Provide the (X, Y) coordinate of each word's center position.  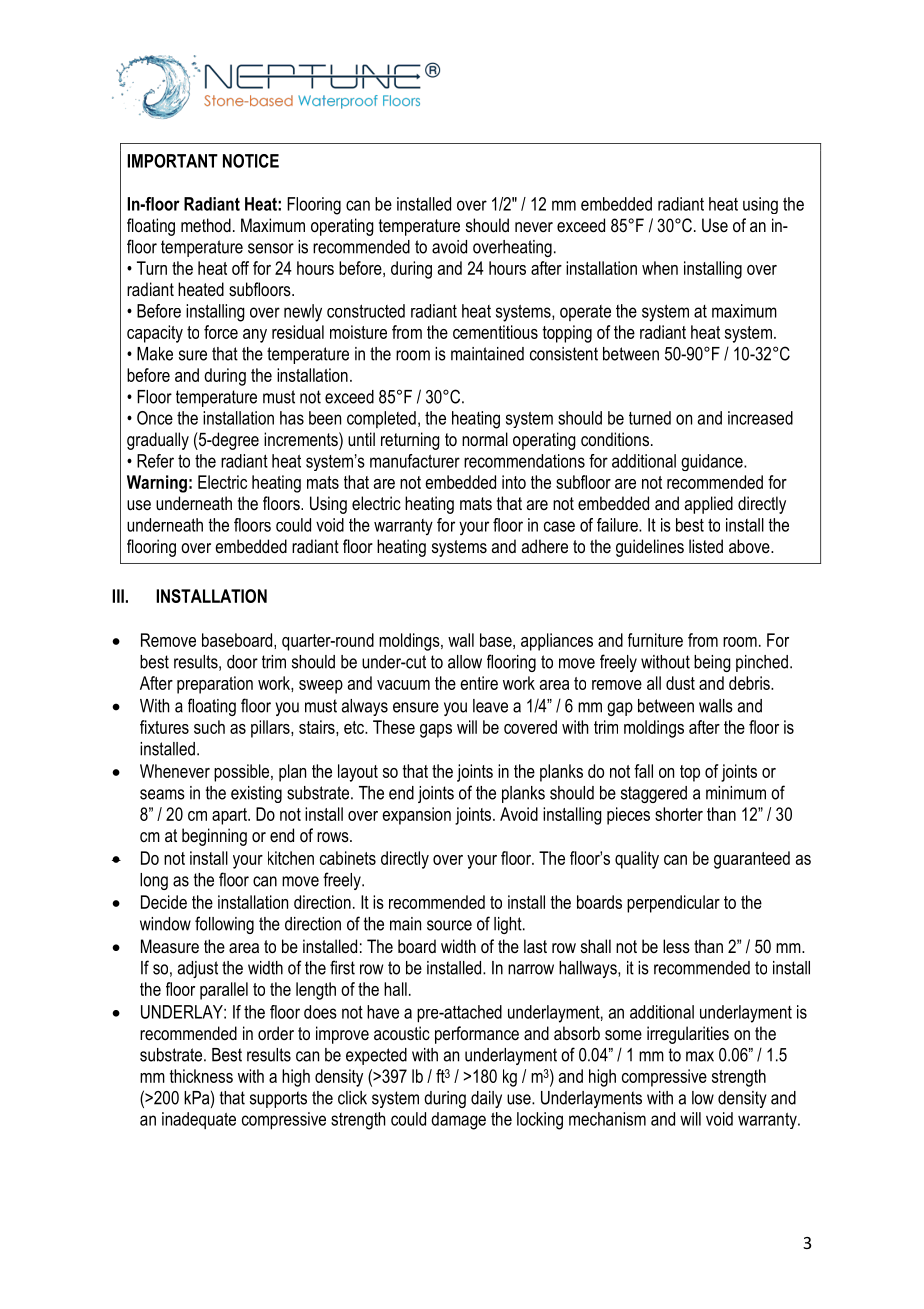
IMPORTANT (172, 161)
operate (585, 313)
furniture (655, 640)
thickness (201, 1076)
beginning (214, 837)
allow (465, 662)
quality (637, 860)
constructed (366, 311)
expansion (416, 816)
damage (458, 1121)
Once (155, 418)
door (242, 662)
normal (485, 439)
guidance (713, 462)
